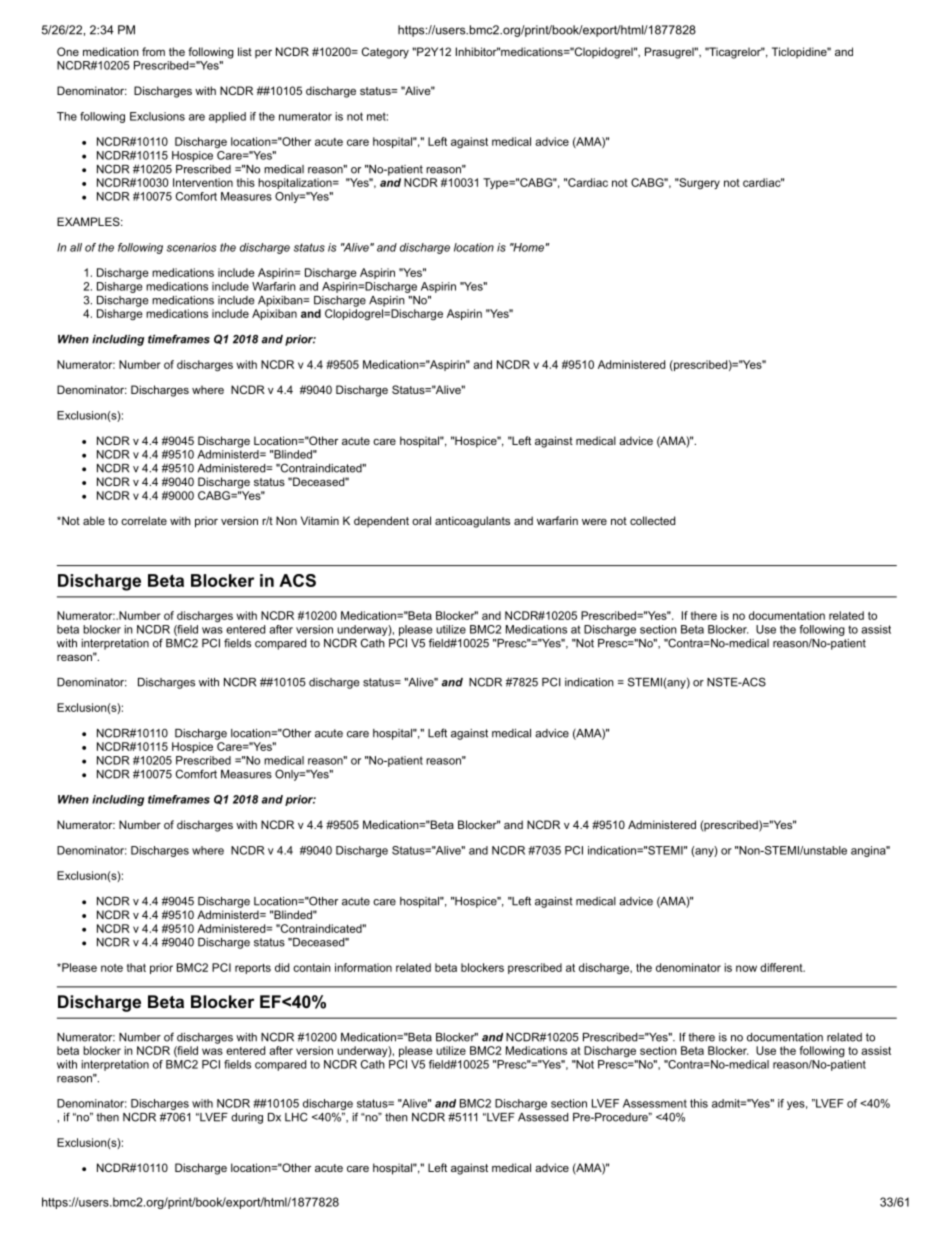  I want to click on collected, so click(652, 520).
